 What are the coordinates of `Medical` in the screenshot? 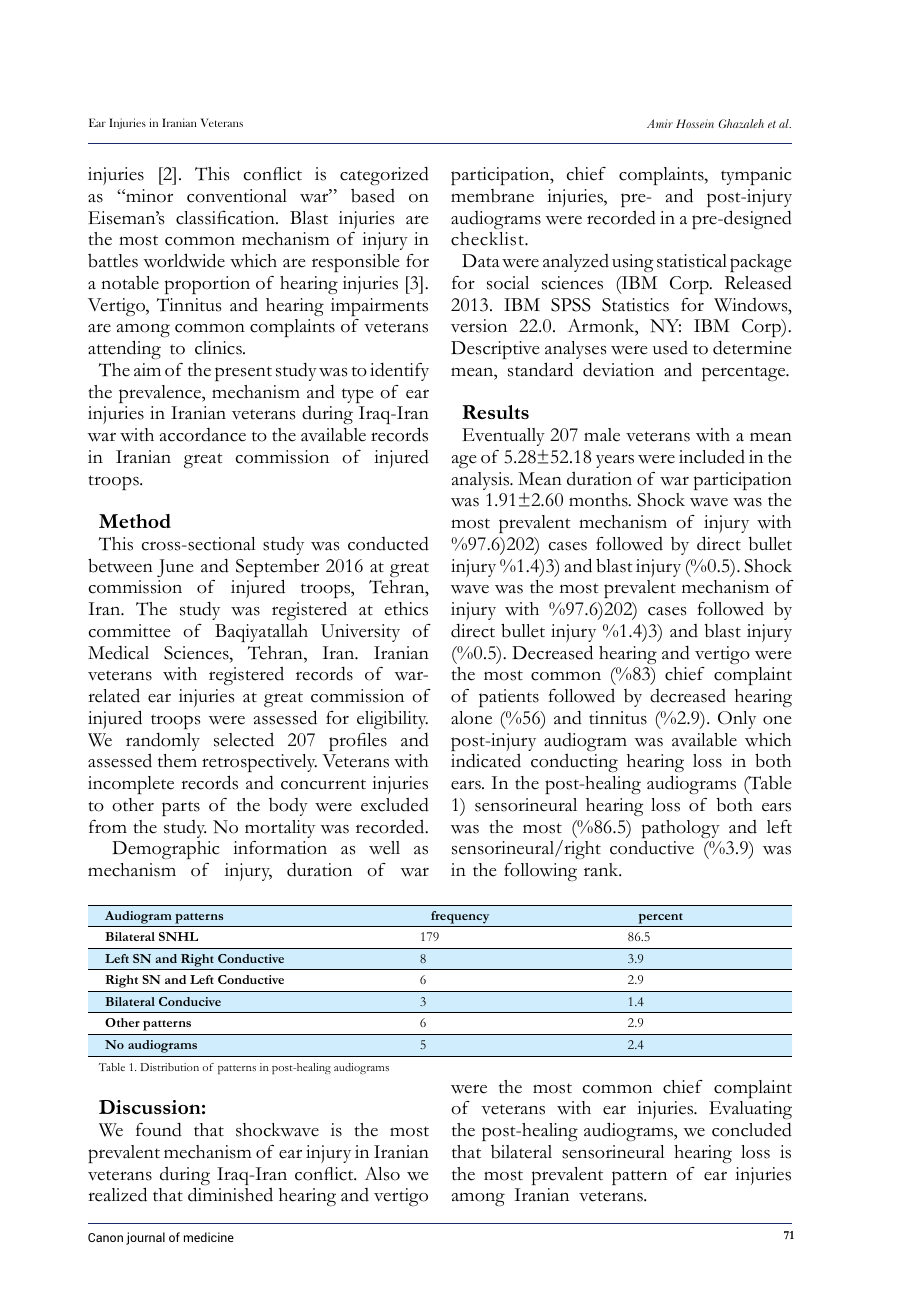 It's located at (118, 653).
